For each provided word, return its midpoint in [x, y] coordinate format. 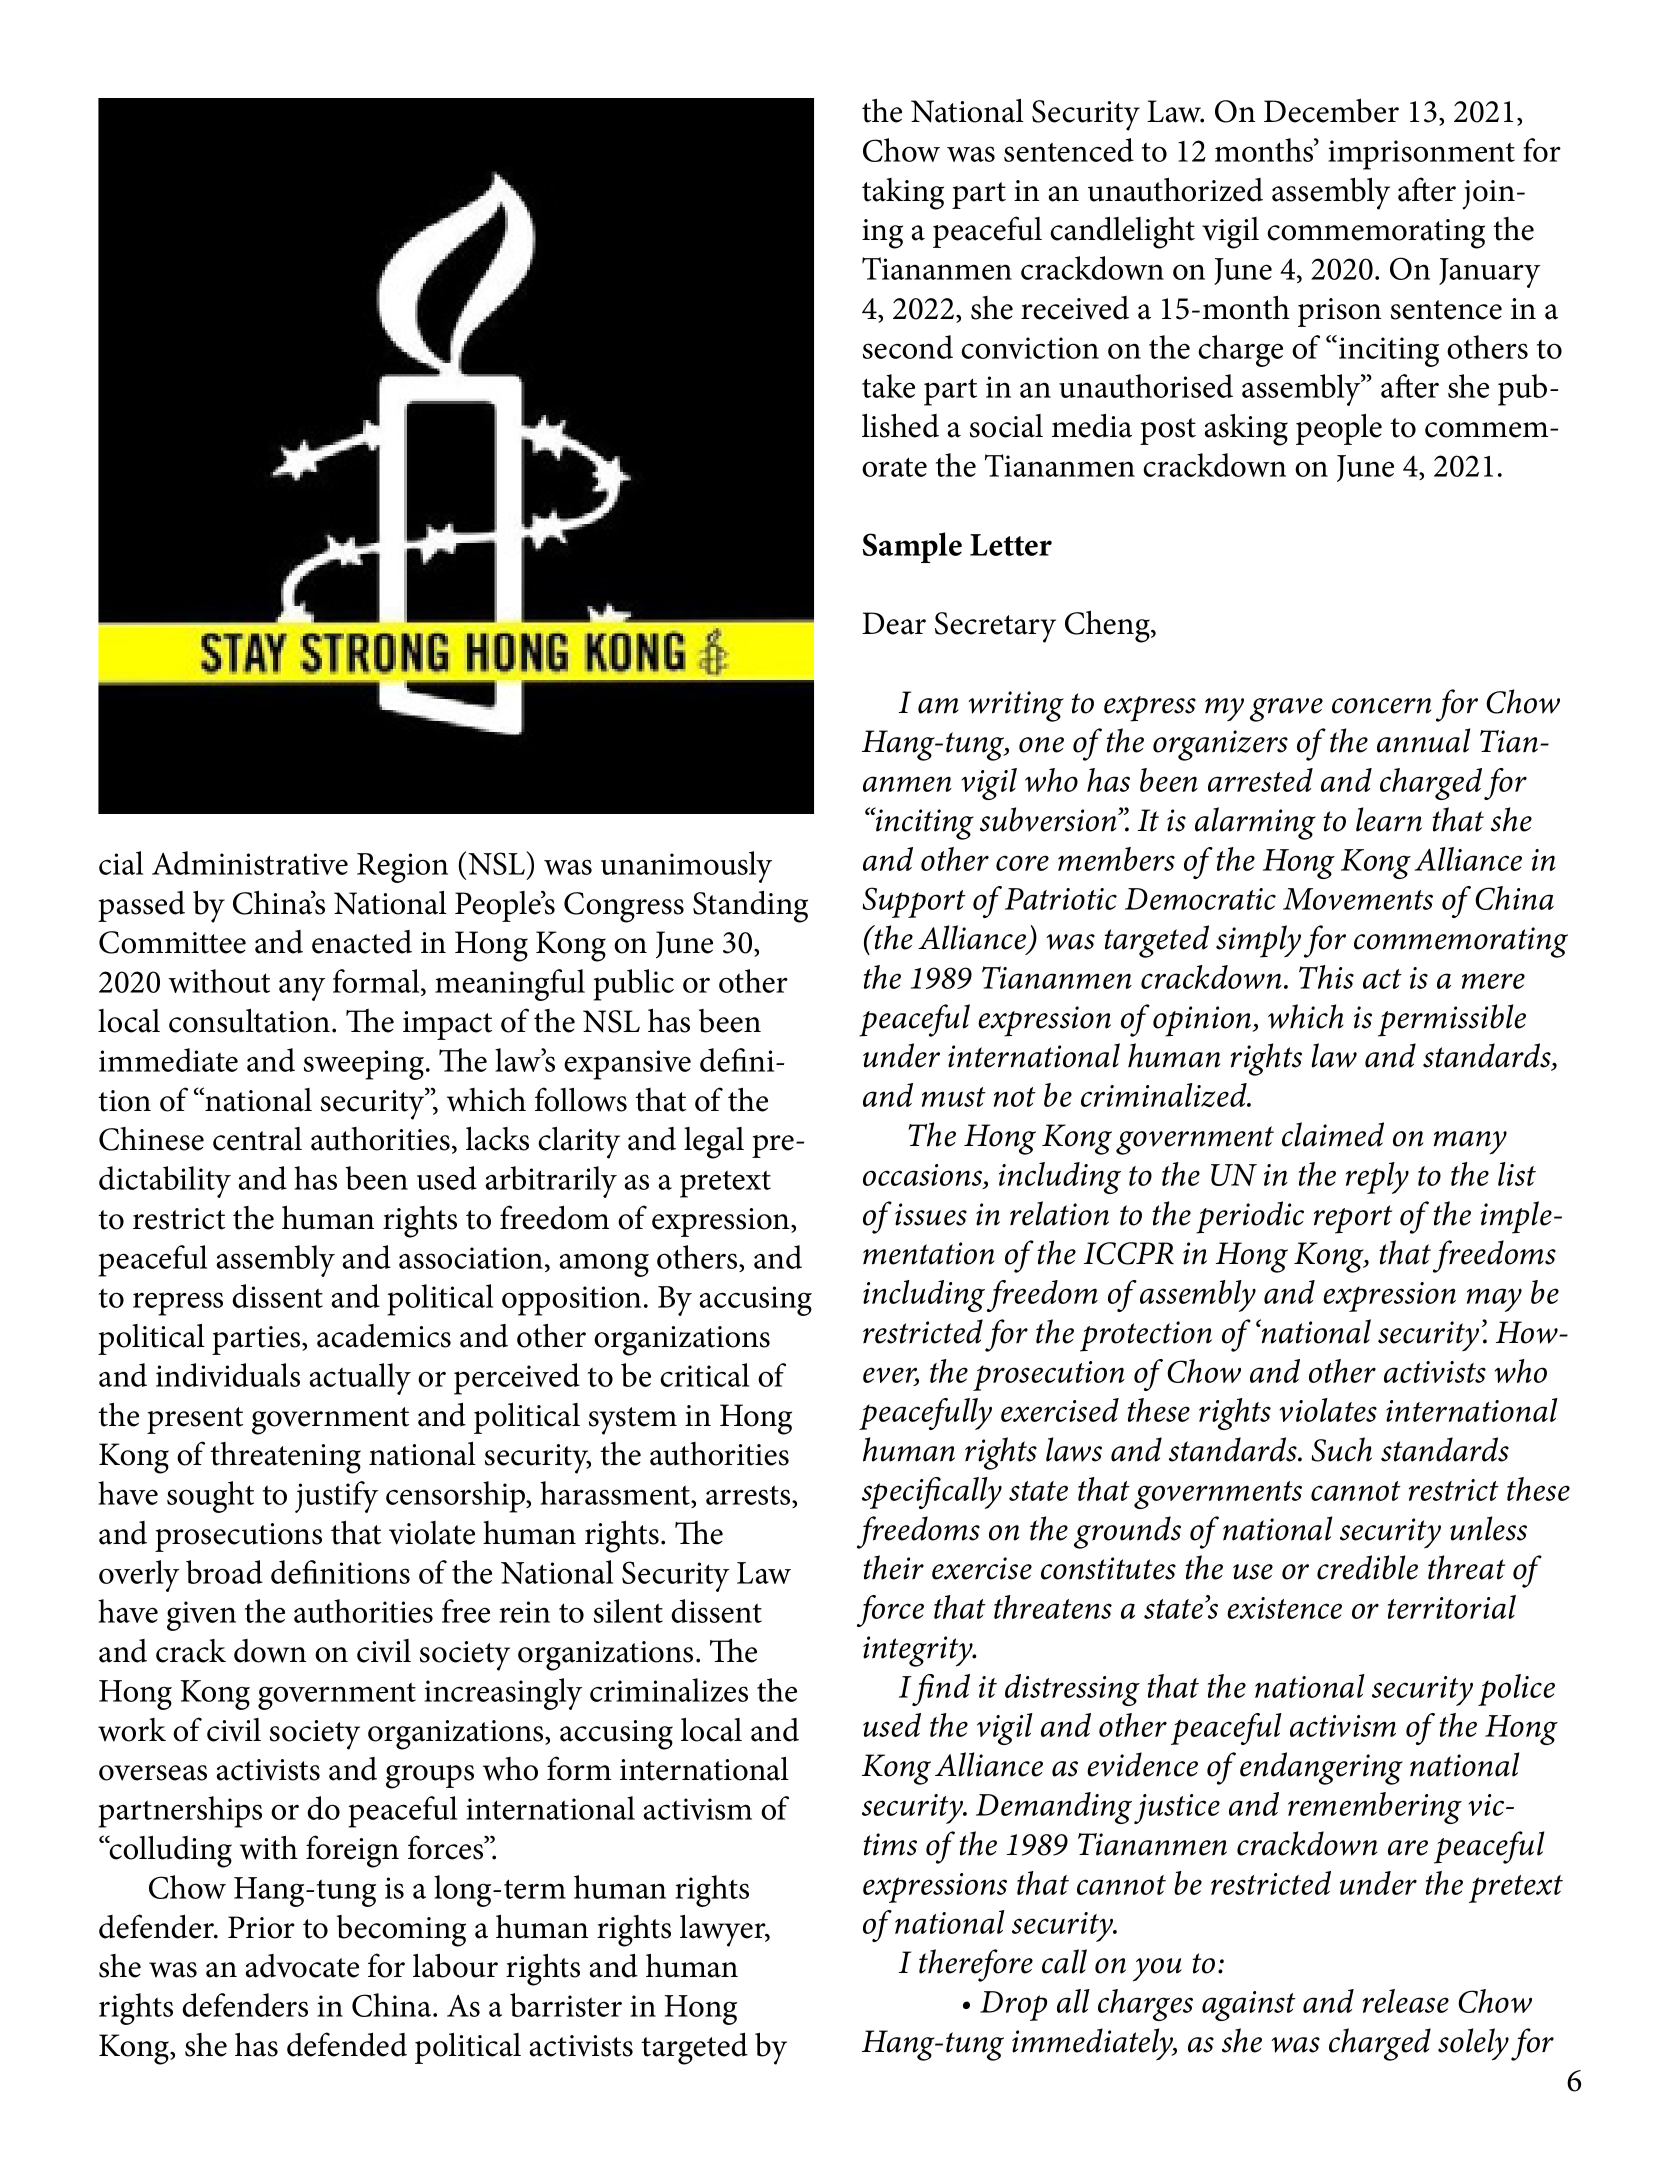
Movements [1358, 899]
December [1331, 110]
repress [178, 1304]
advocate [302, 1966]
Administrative [250, 863]
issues [931, 1214]
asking [1246, 429]
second [908, 347]
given [201, 1616]
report [1353, 1219]
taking [903, 194]
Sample [912, 547]
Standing [750, 906]
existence [1284, 1608]
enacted [362, 942]
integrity [919, 1651]
